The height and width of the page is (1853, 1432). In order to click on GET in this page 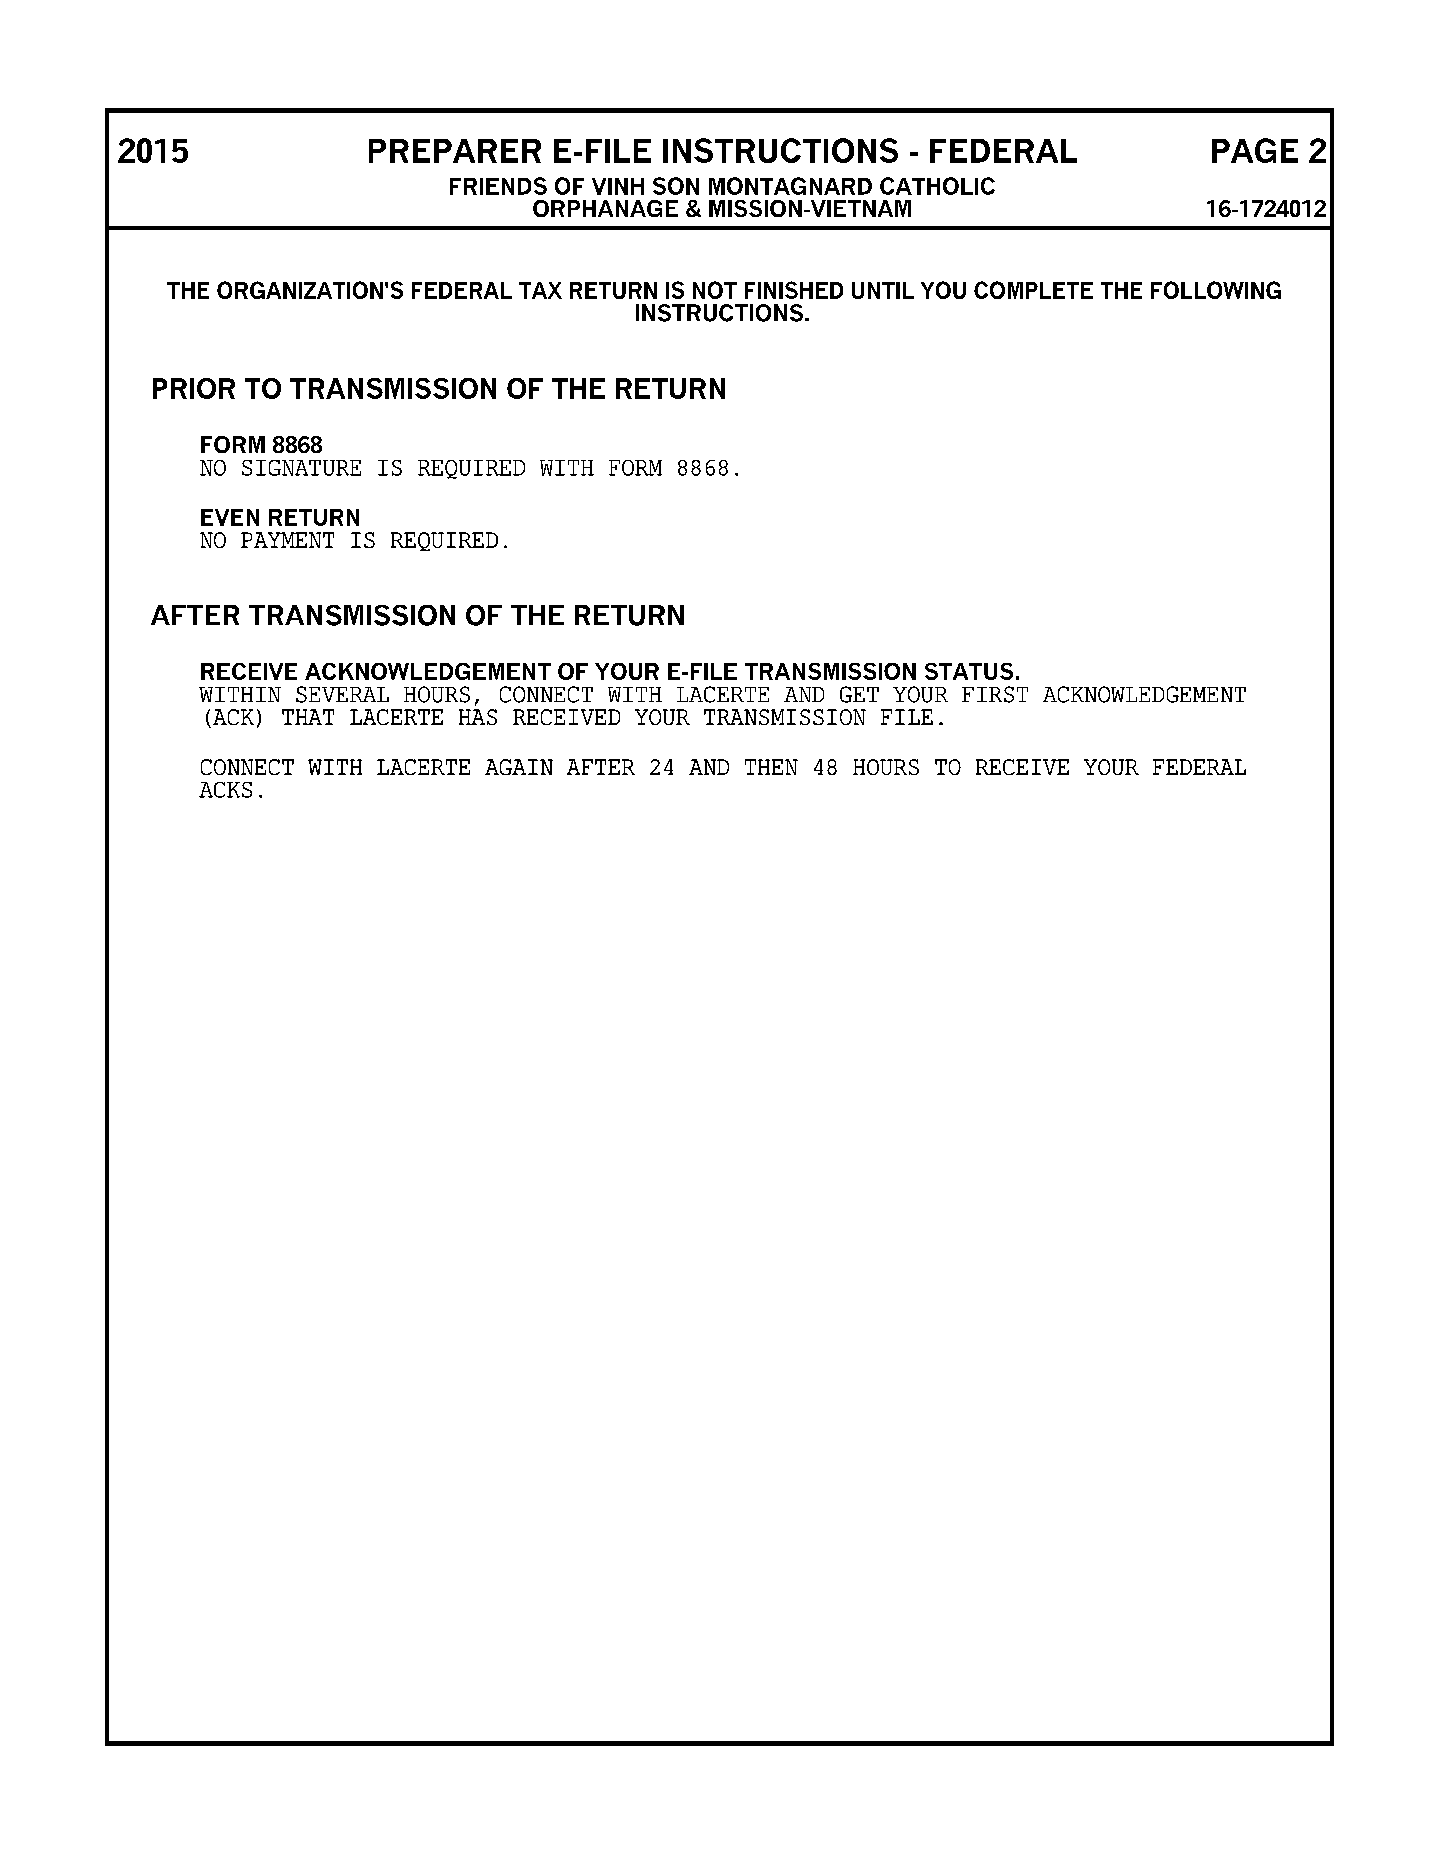, I will do `click(859, 694)`.
